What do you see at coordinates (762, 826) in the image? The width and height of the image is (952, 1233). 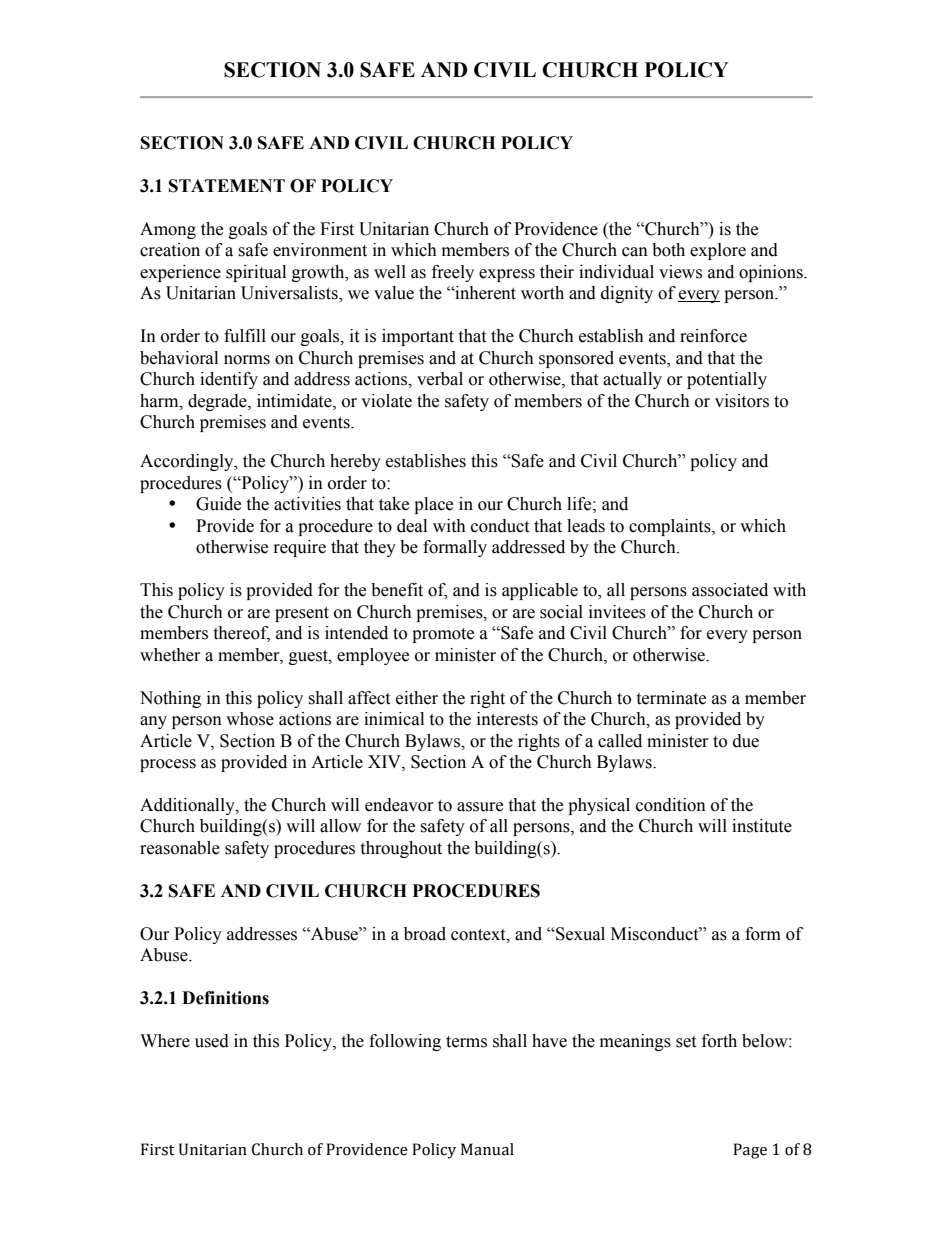 I see `institute` at bounding box center [762, 826].
